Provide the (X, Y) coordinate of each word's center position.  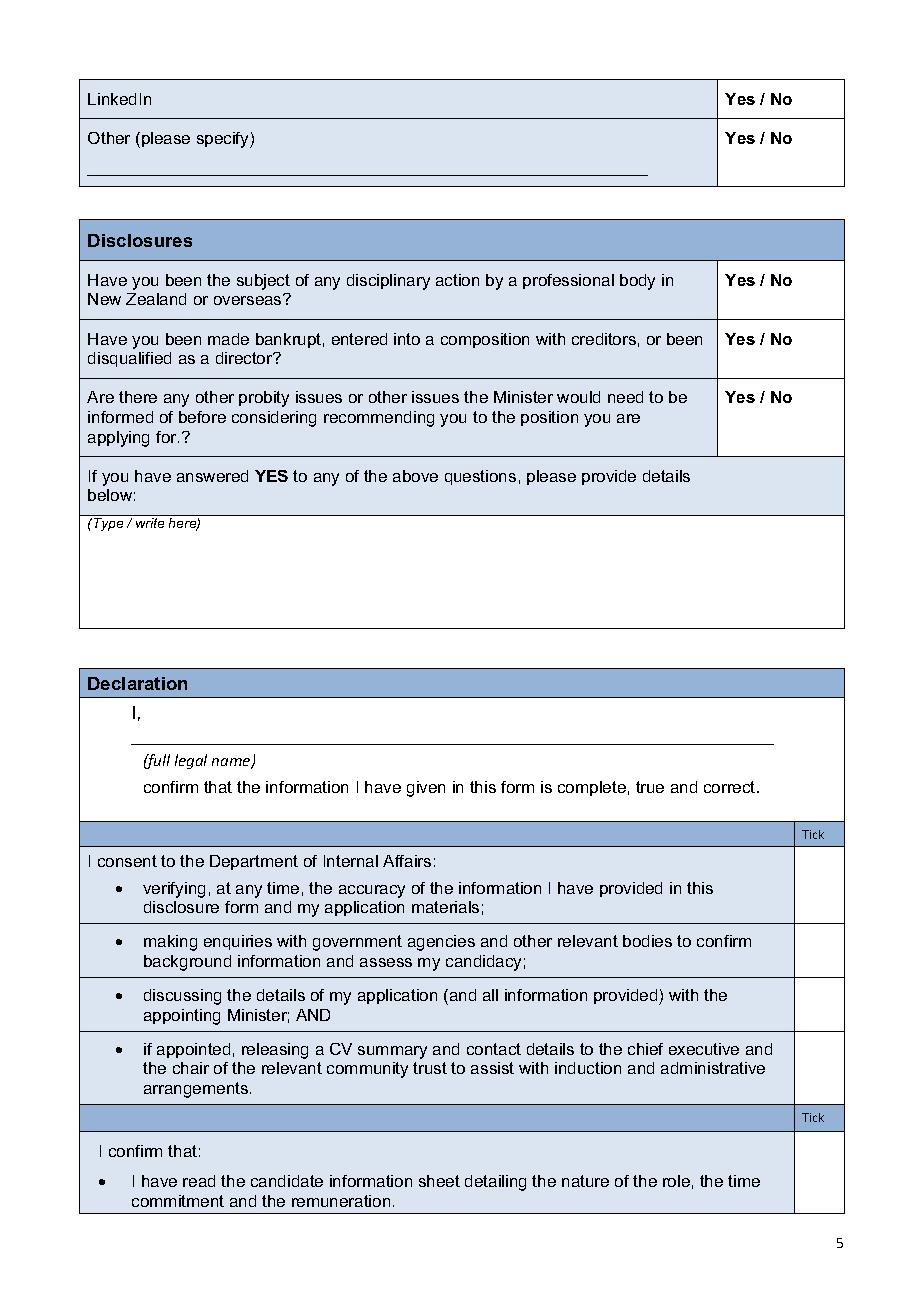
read (199, 1181)
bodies (647, 941)
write (150, 523)
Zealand (156, 299)
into (407, 339)
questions (480, 477)
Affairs (407, 861)
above (415, 476)
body (637, 282)
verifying (174, 890)
